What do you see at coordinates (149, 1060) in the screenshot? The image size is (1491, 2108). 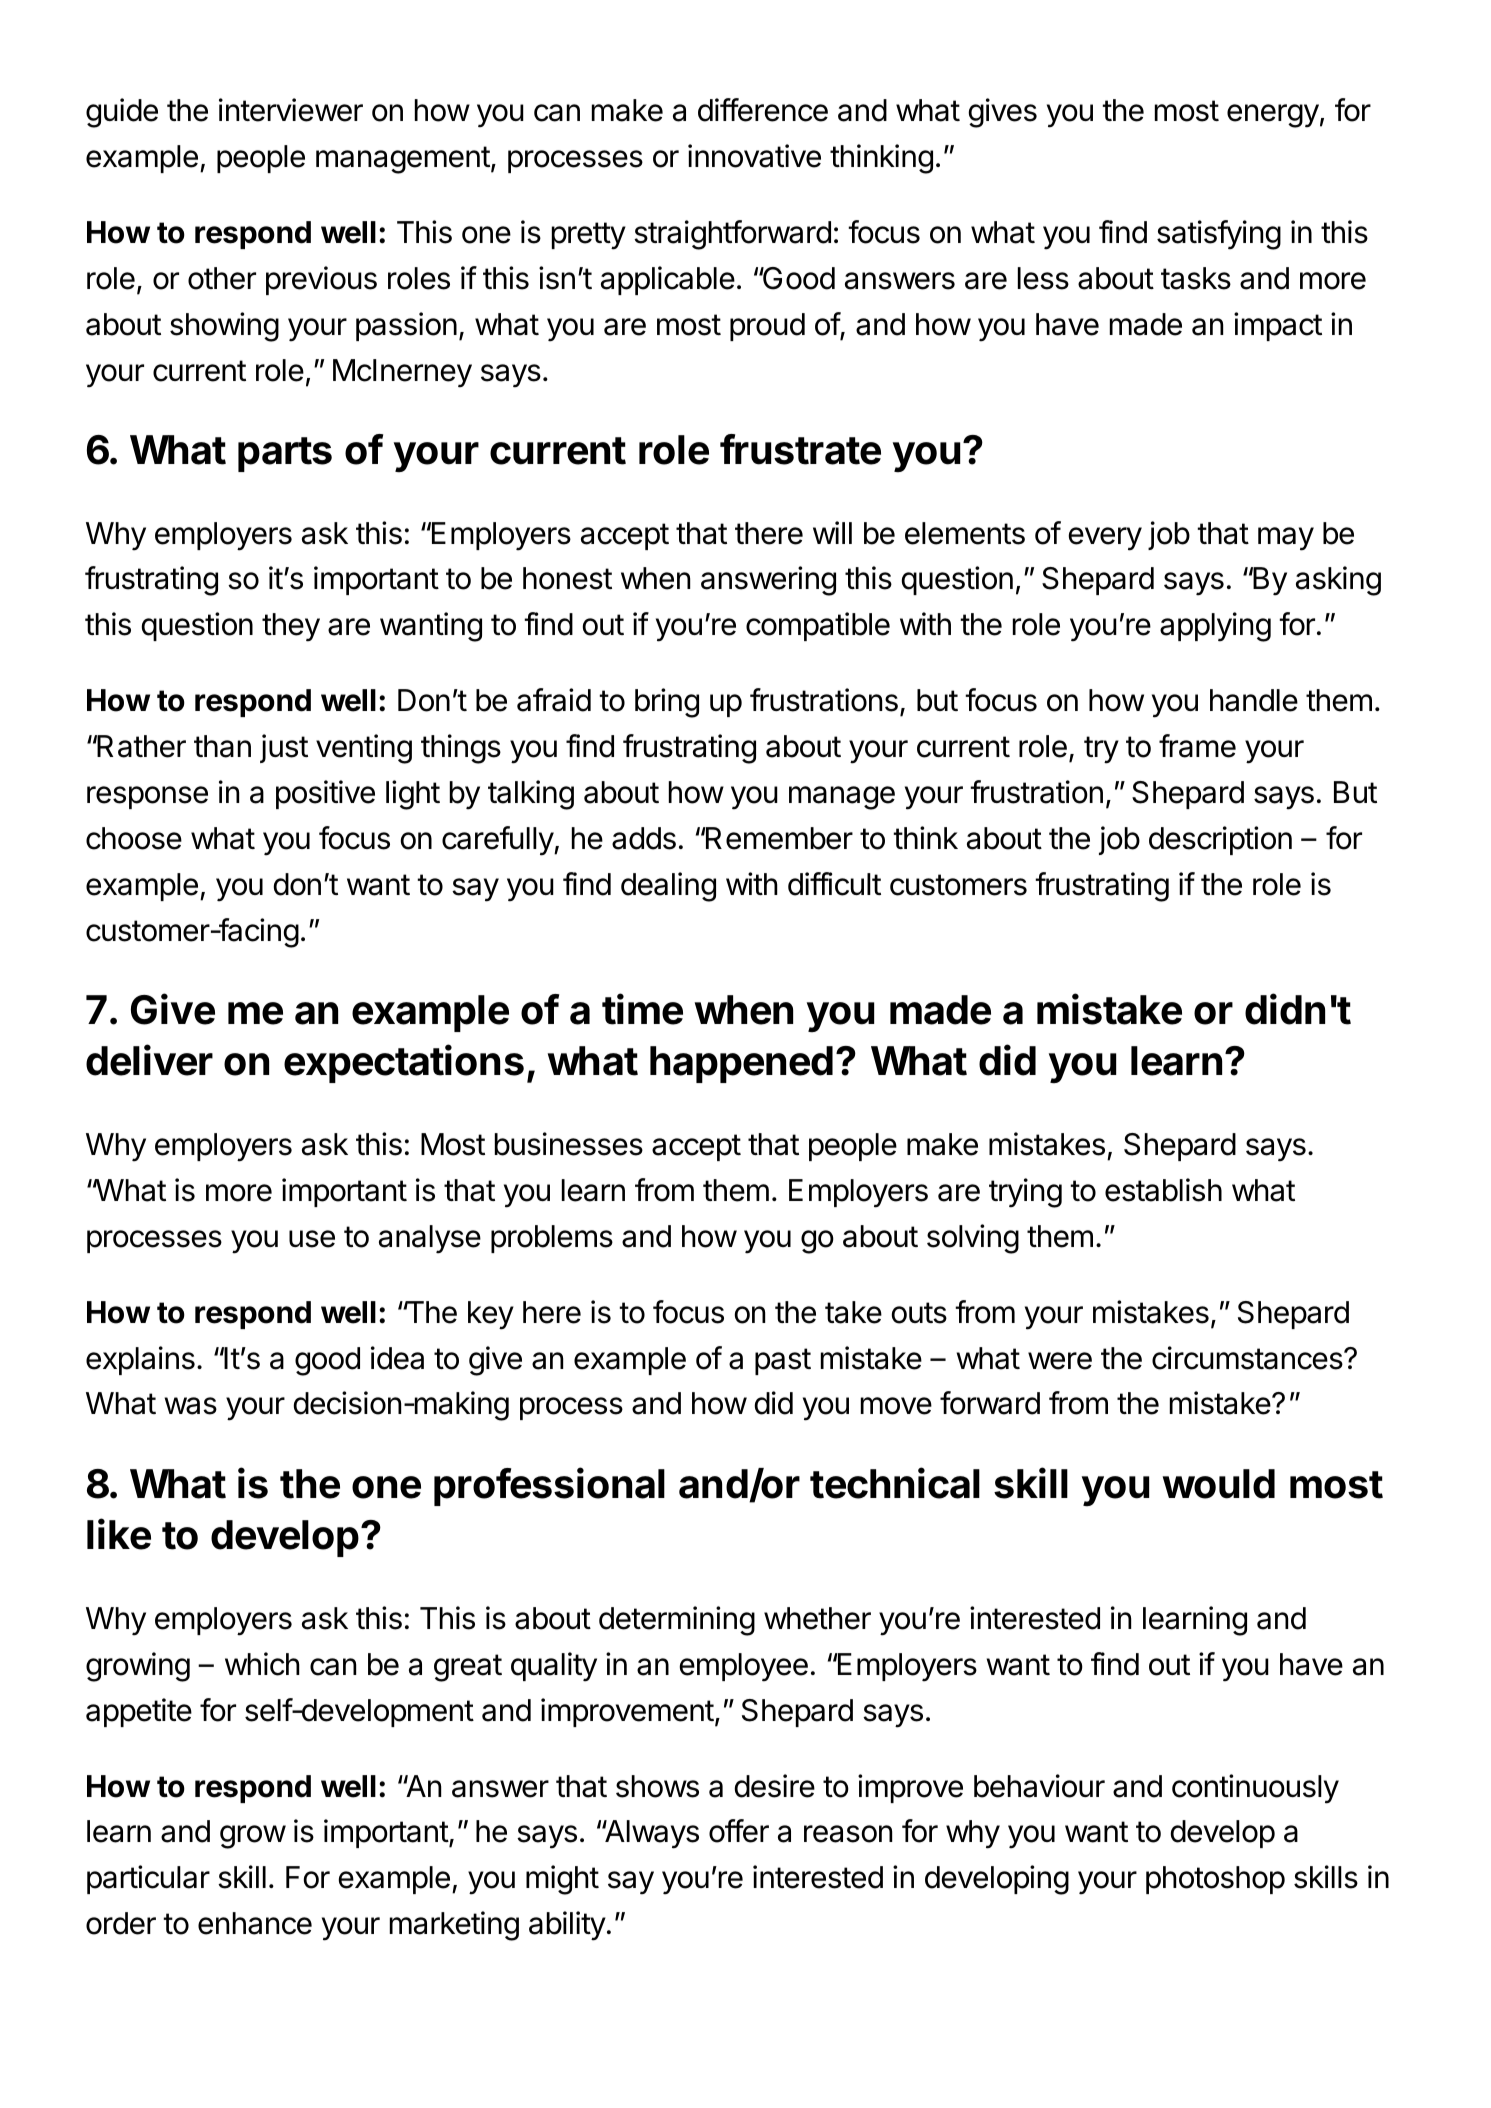 I see `deliver` at bounding box center [149, 1060].
